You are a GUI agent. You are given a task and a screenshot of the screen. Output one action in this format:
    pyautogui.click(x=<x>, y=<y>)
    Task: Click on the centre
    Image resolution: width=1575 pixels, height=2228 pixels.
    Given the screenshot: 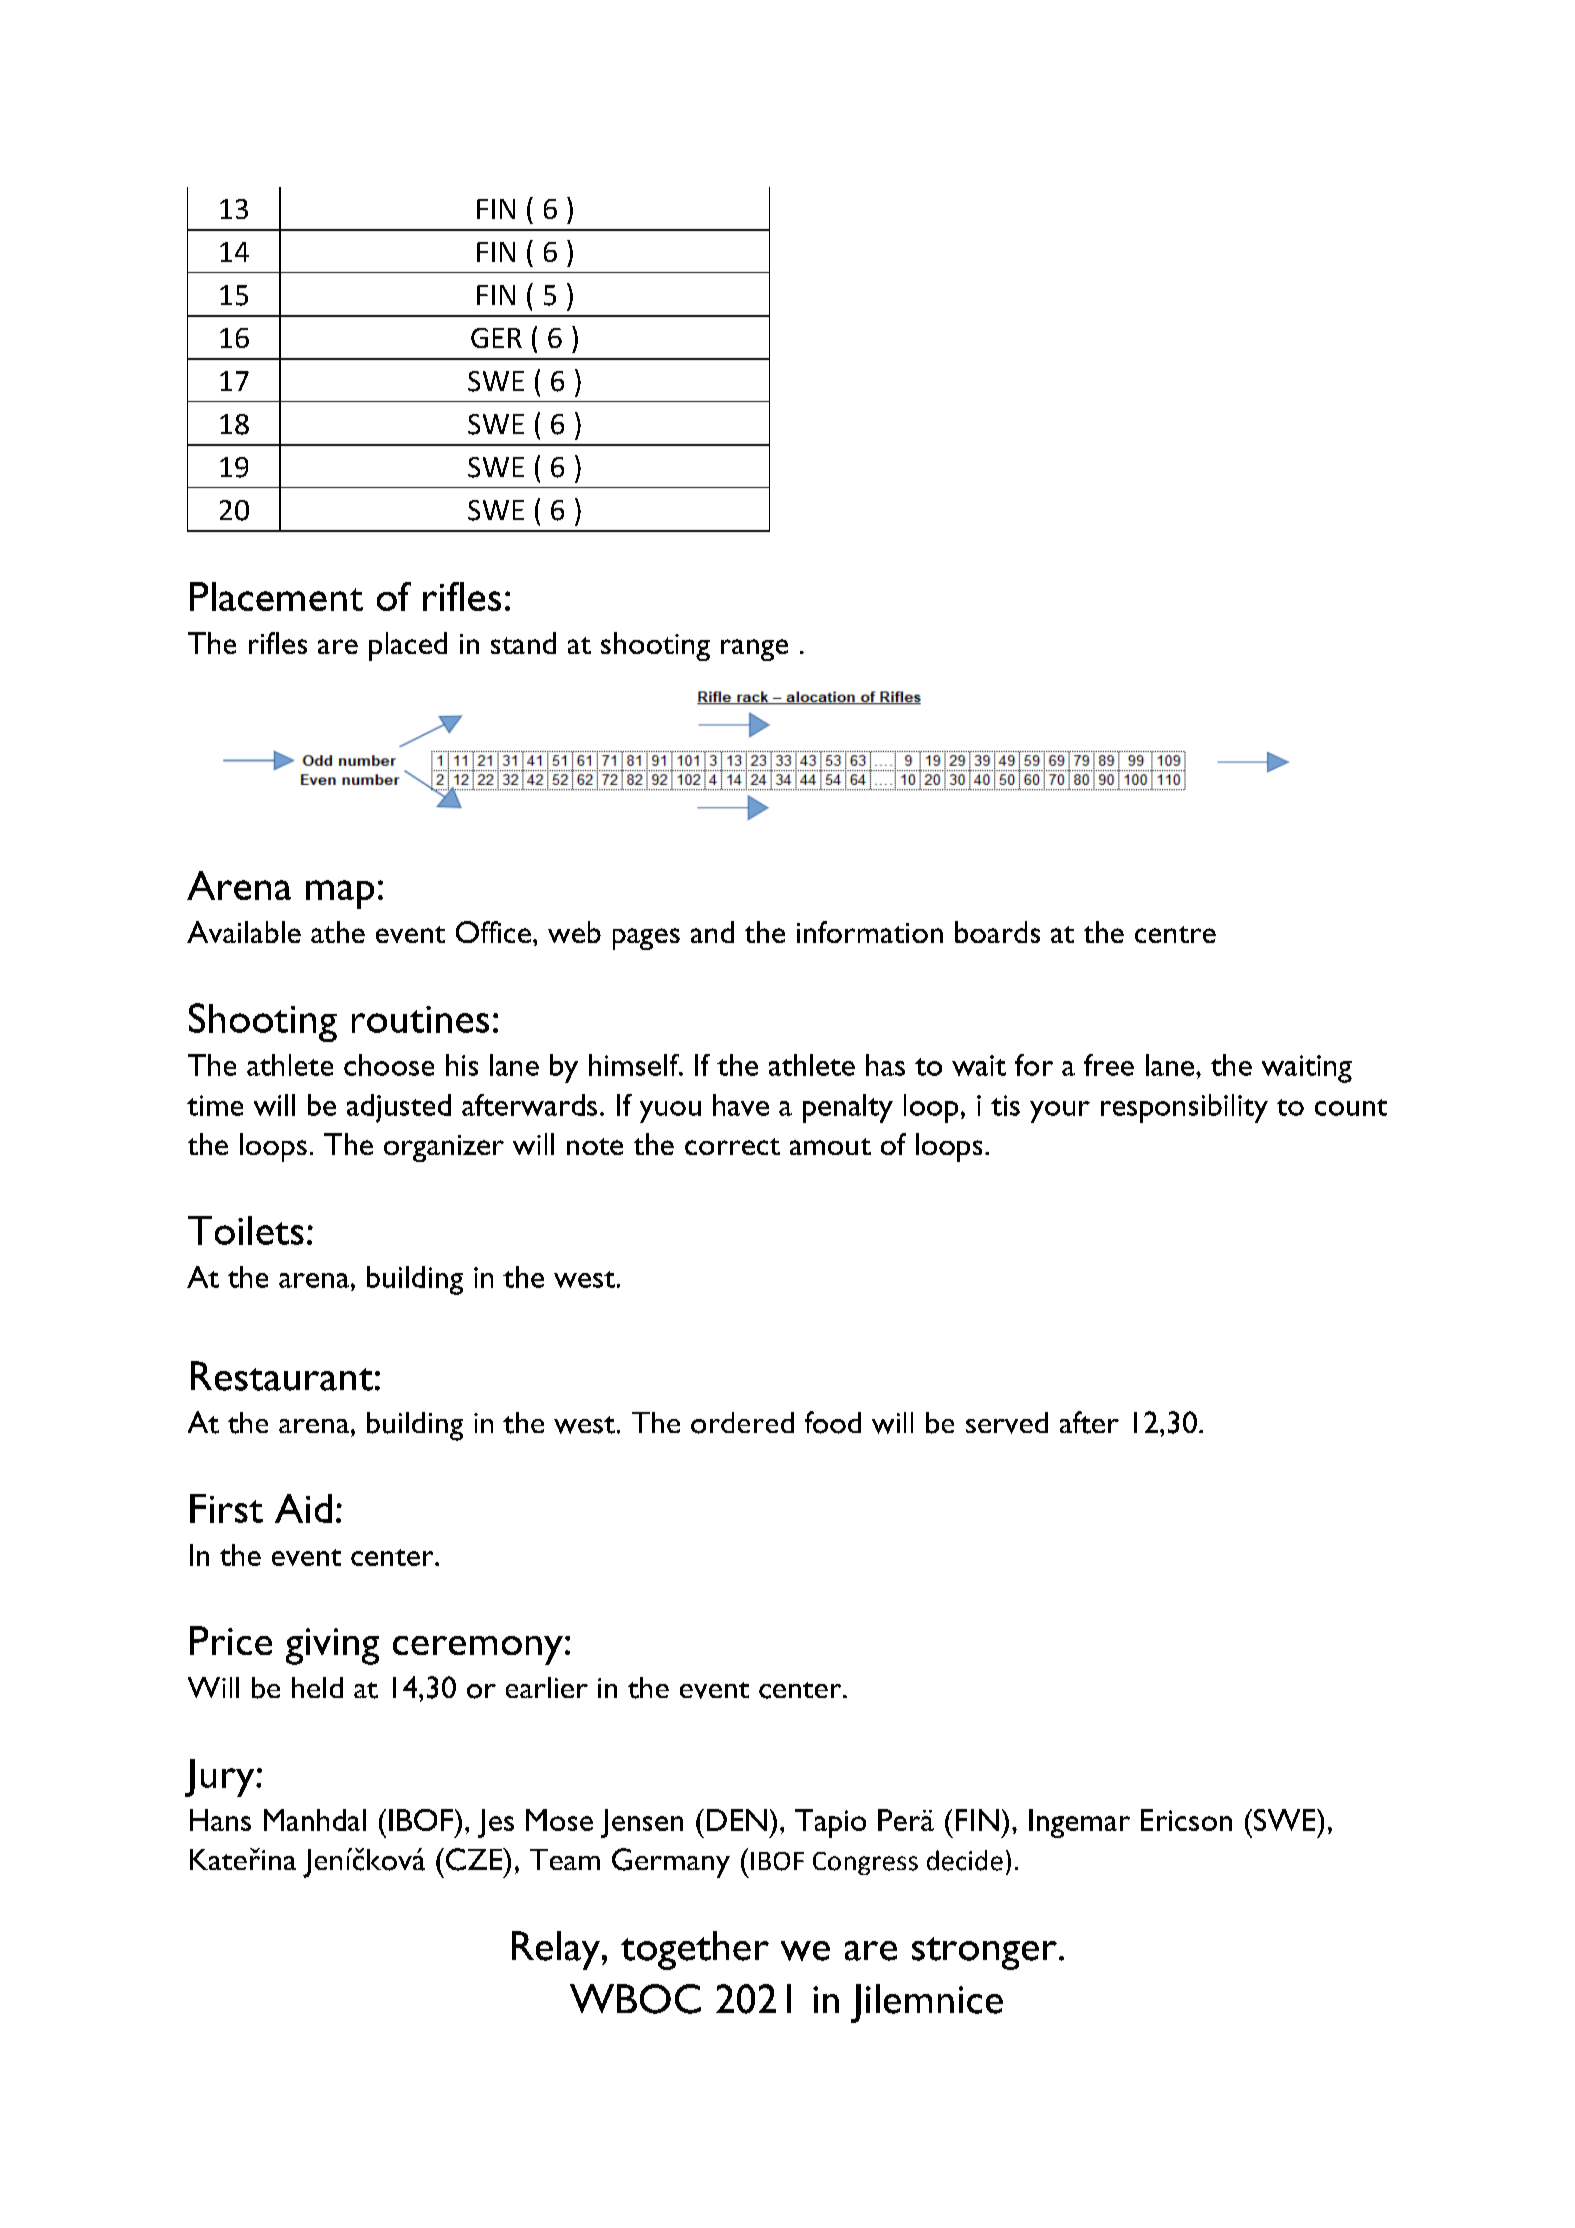 What is the action you would take?
    pyautogui.click(x=1175, y=934)
